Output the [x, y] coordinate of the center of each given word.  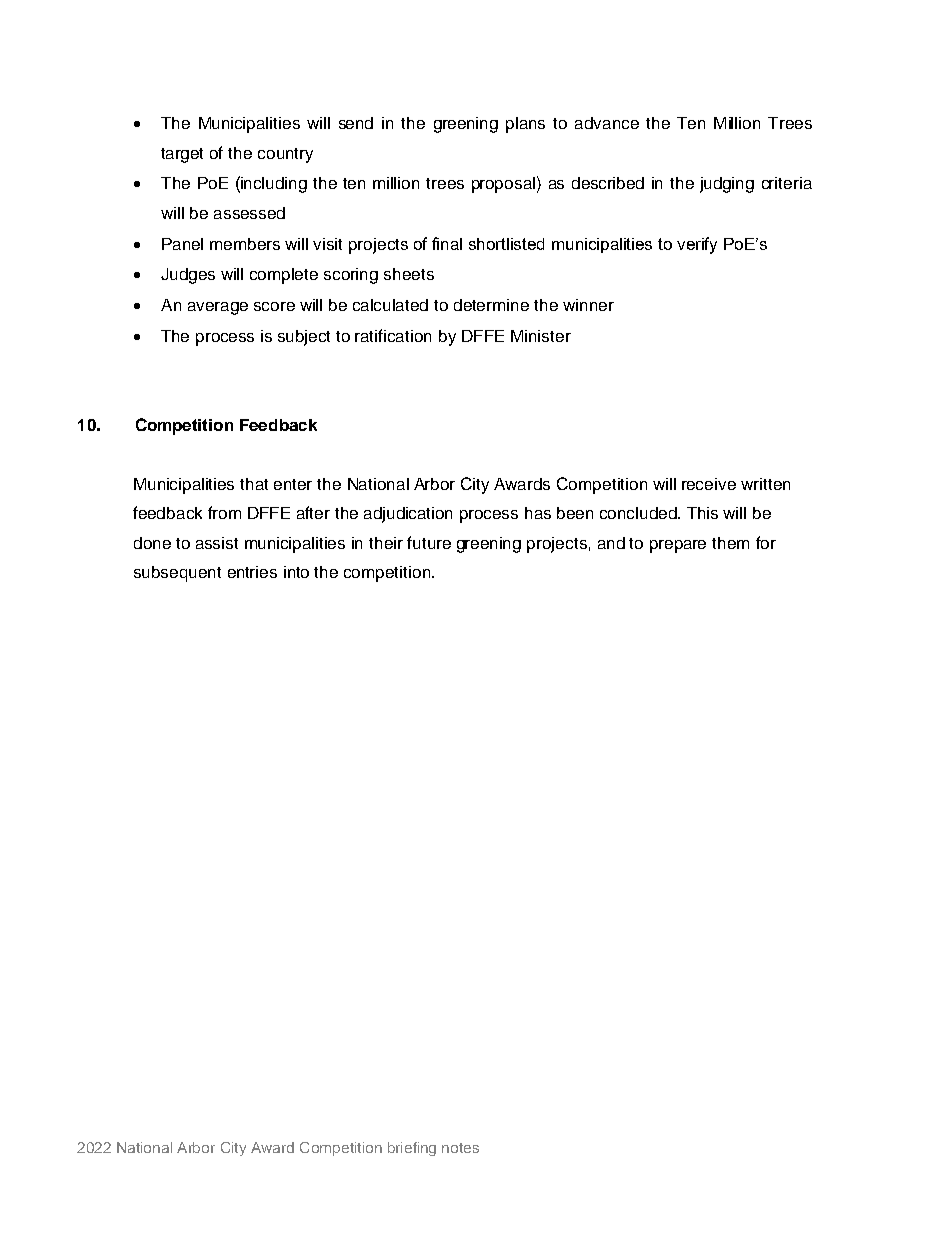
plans [525, 125]
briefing [412, 1149]
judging [727, 185]
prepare [678, 546]
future [429, 542]
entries [252, 572]
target [182, 155]
